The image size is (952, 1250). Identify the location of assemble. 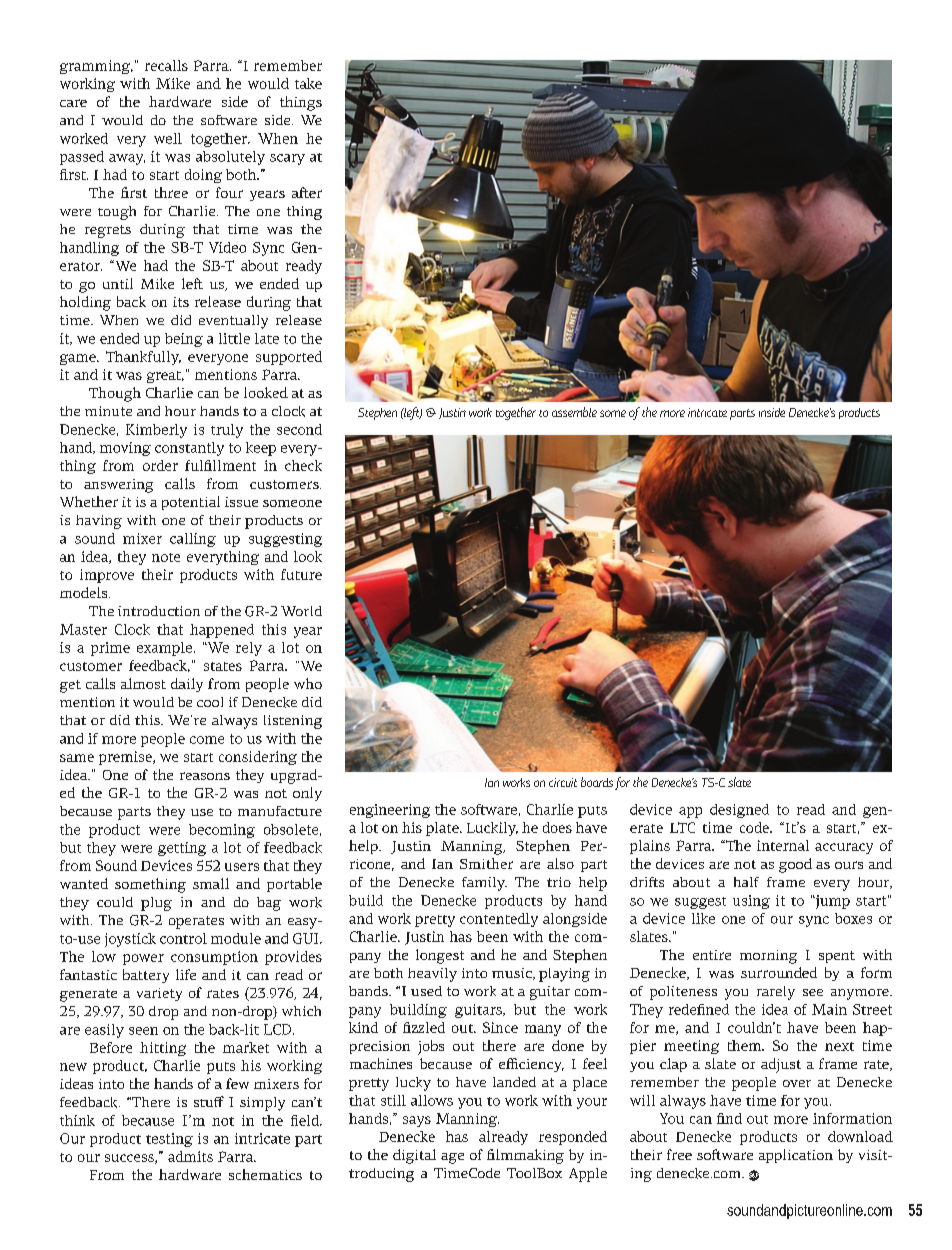
(574, 412).
